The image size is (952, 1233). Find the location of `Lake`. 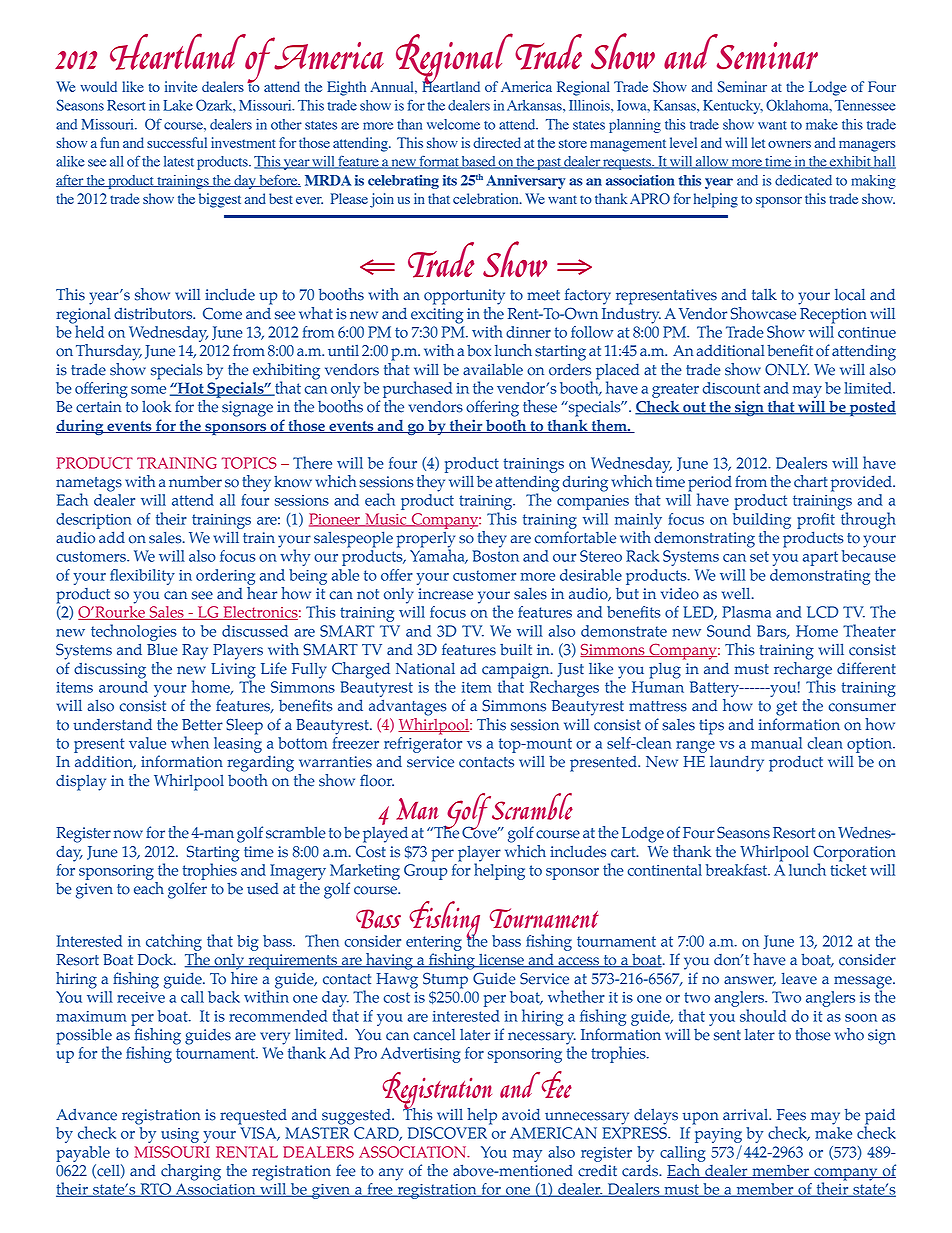

Lake is located at coordinates (178, 105).
